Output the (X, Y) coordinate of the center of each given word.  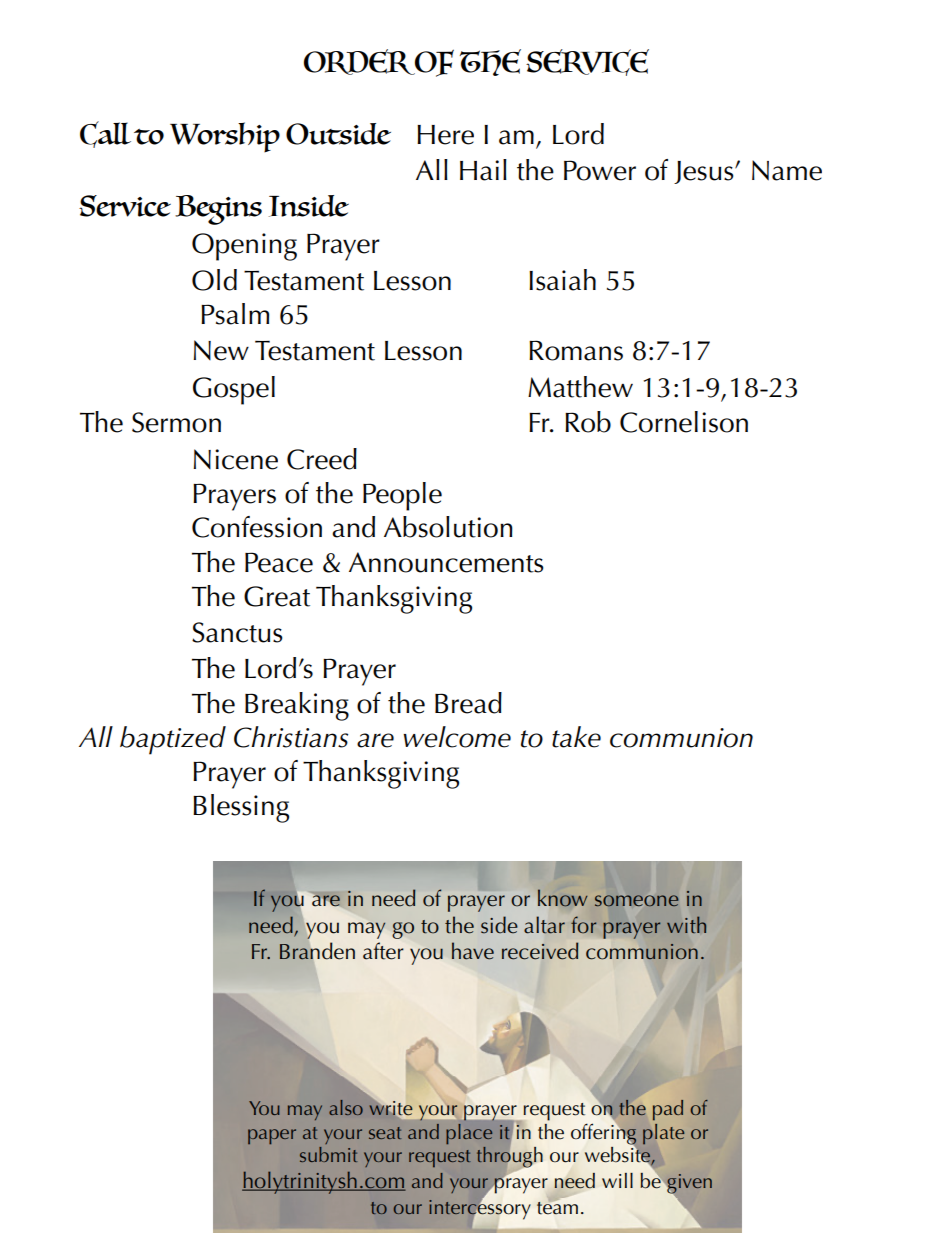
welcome (457, 737)
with (686, 924)
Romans (576, 350)
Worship (225, 137)
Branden (317, 951)
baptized (173, 740)
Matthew (580, 387)
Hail (483, 170)
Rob (588, 422)
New (221, 350)
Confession (257, 527)
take (576, 737)
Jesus (705, 172)
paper (272, 1136)
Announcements (446, 562)
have (473, 951)
